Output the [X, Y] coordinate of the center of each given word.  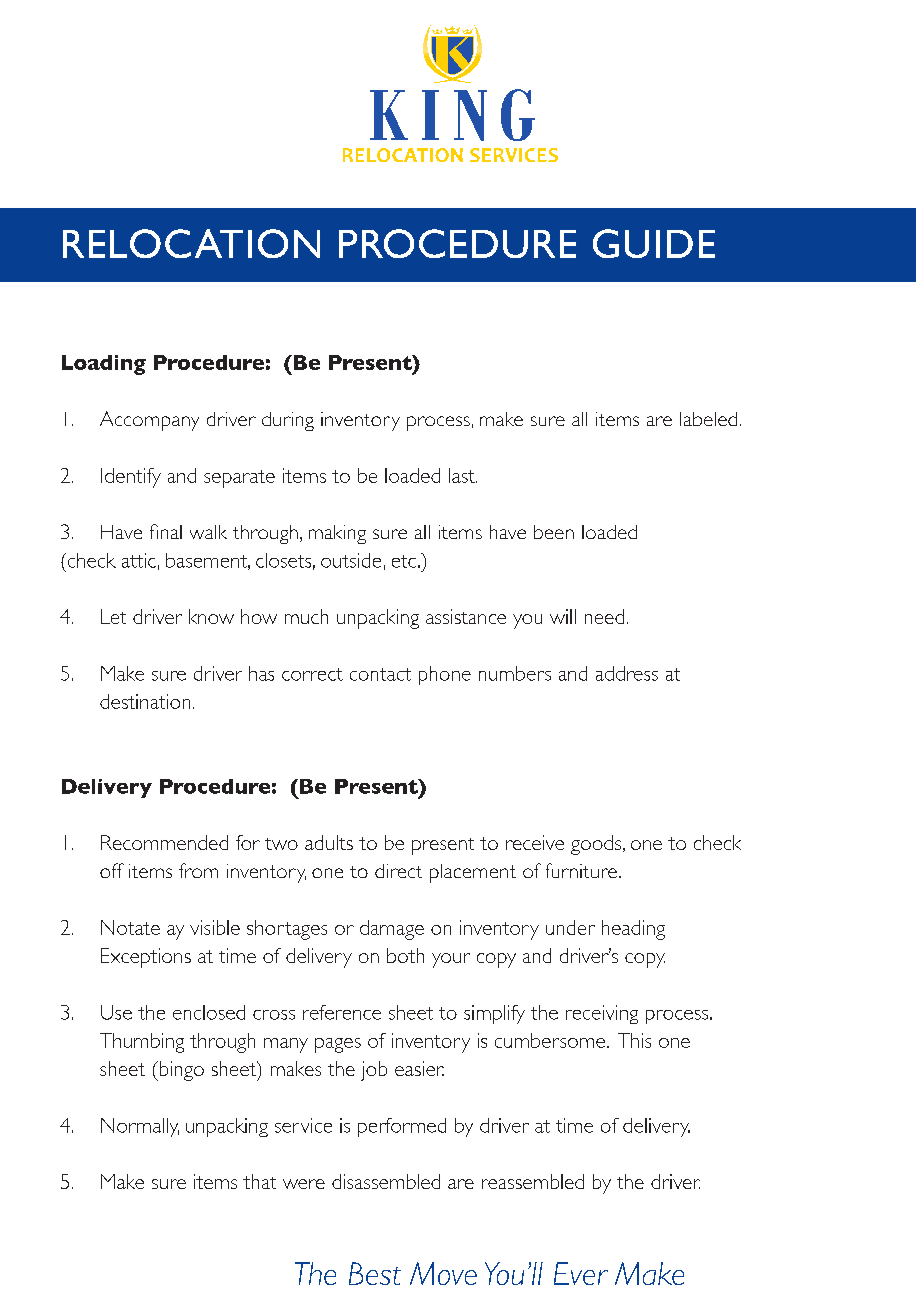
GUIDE [654, 243]
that [259, 1181]
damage [392, 930]
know [211, 616]
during [288, 421]
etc [404, 561]
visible [215, 927]
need [604, 616]
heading [633, 930]
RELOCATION [191, 243]
